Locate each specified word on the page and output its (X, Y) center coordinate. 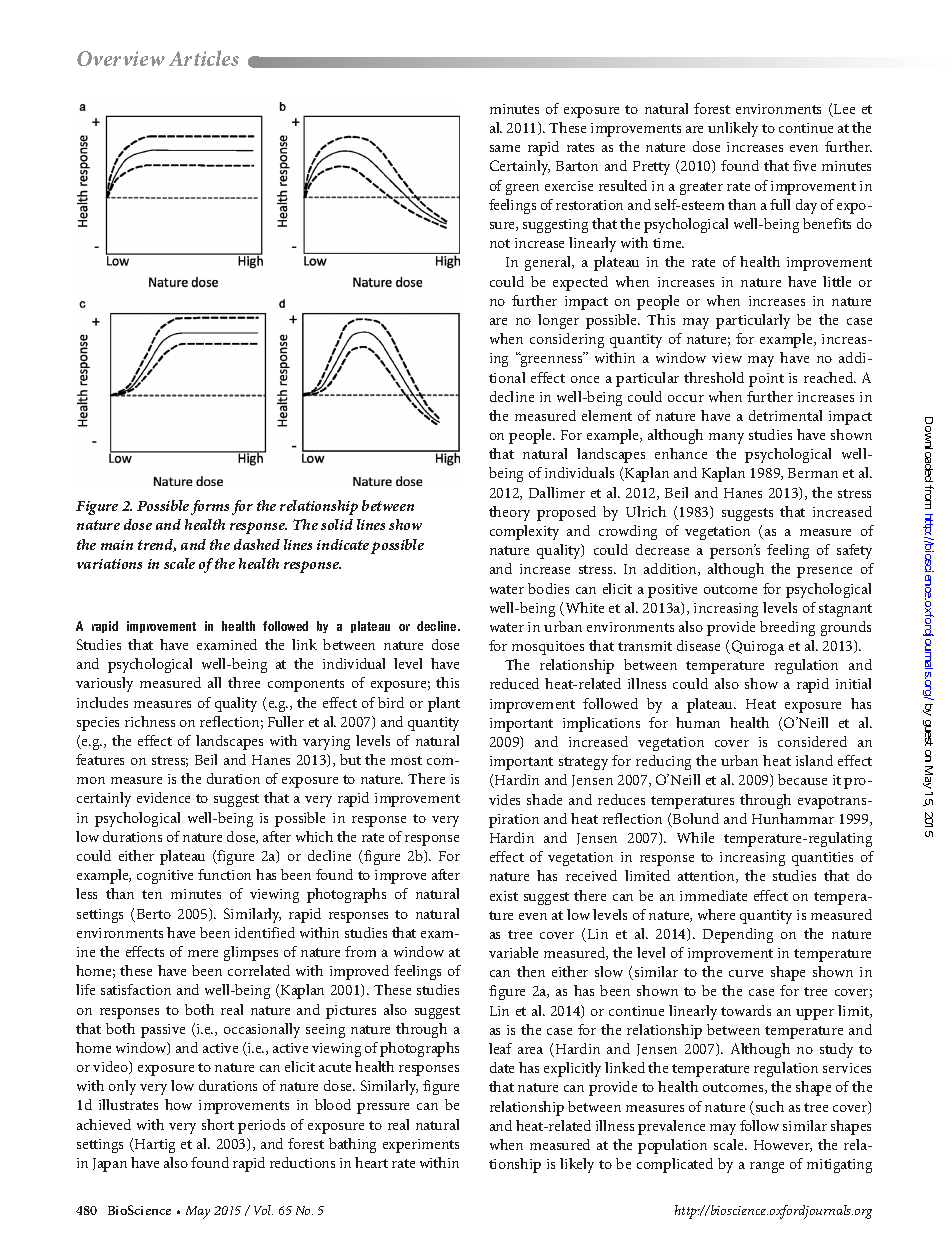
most (406, 760)
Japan (110, 1165)
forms (210, 507)
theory (509, 513)
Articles (204, 58)
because (802, 779)
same (505, 148)
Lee (843, 110)
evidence (163, 797)
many (726, 438)
